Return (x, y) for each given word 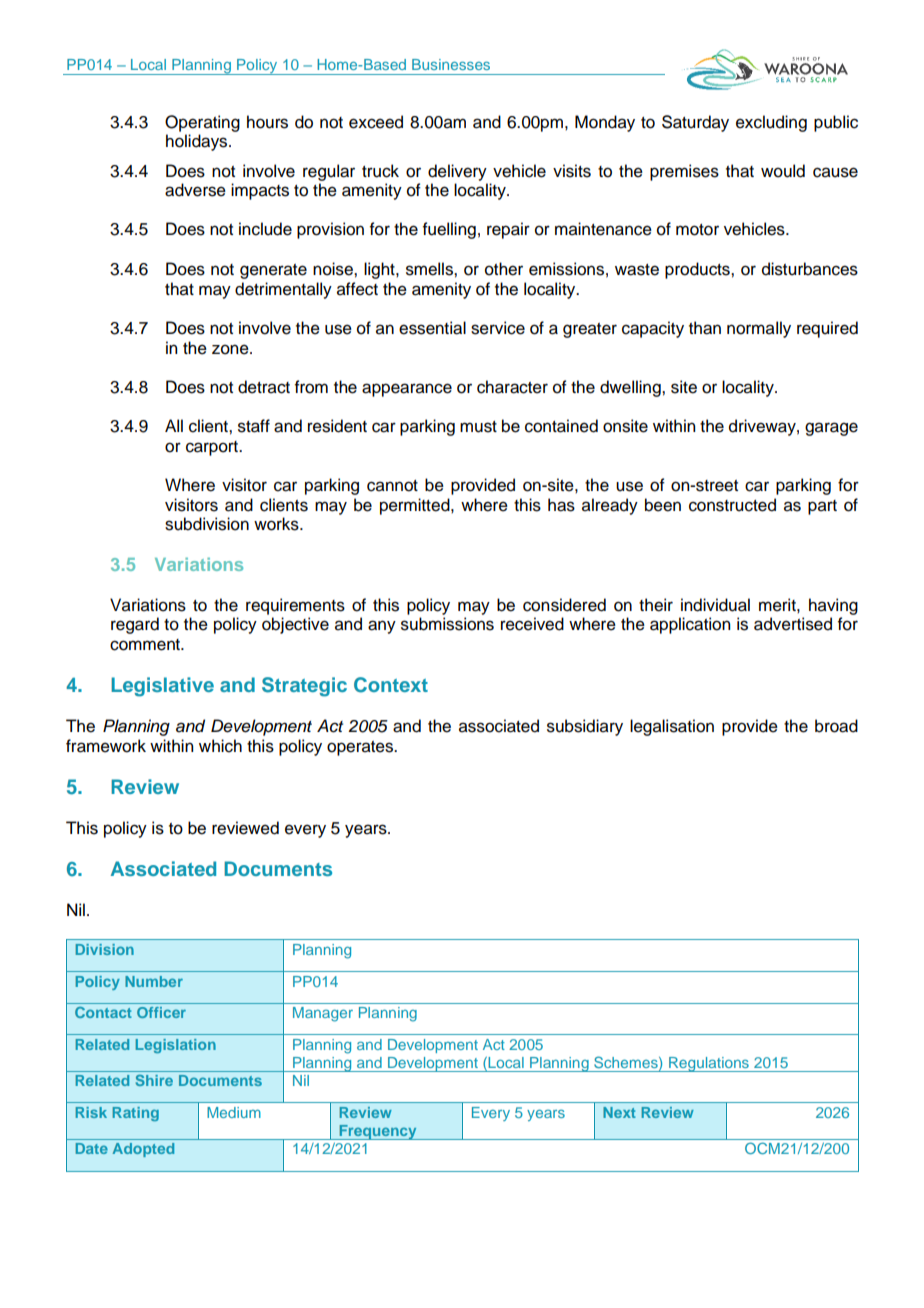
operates (361, 748)
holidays (198, 142)
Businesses (451, 64)
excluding (771, 123)
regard (135, 625)
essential (432, 328)
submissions (447, 624)
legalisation (672, 727)
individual (715, 605)
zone (231, 349)
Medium (234, 1112)
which (220, 746)
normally (759, 329)
